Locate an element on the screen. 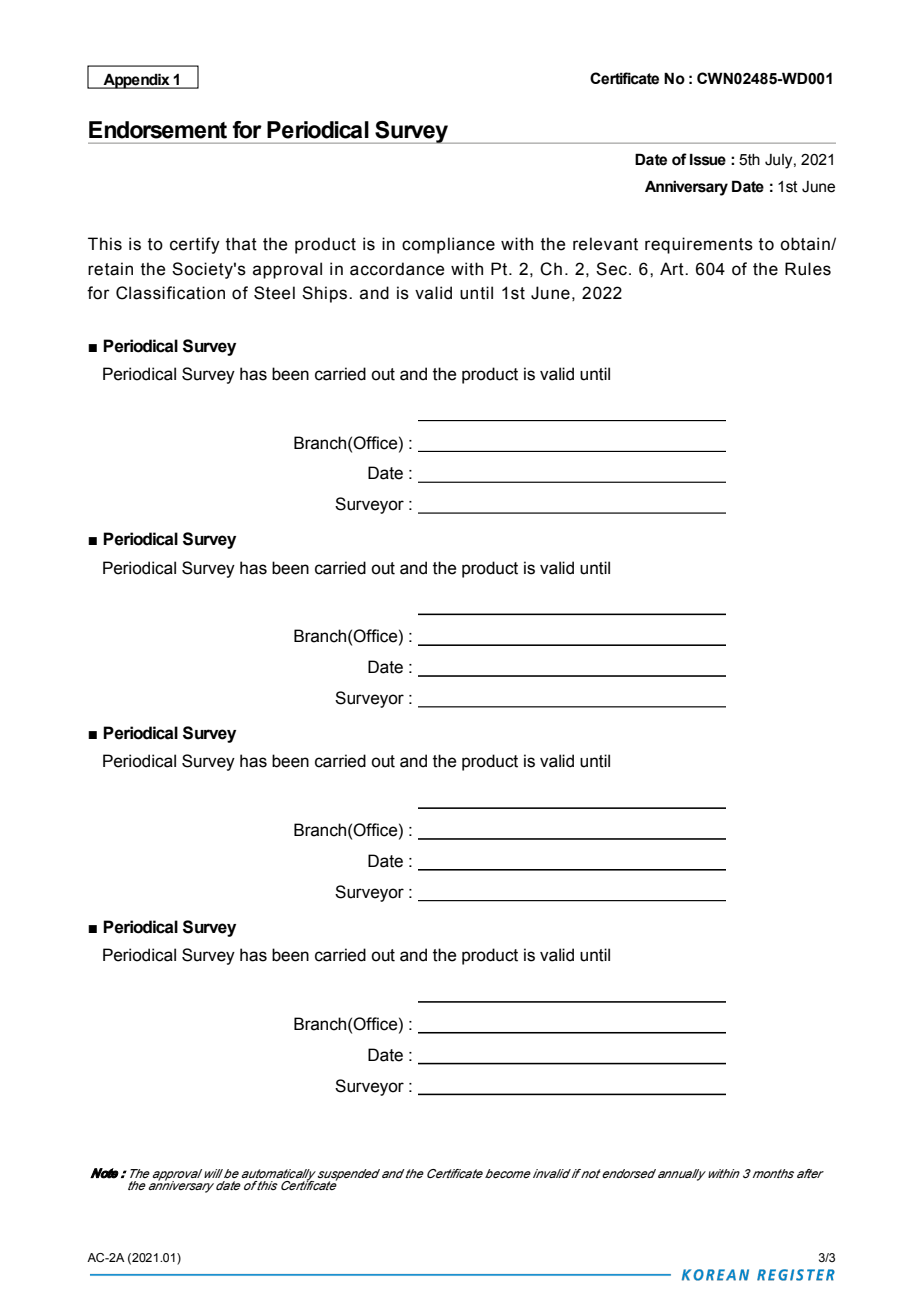 The image size is (924, 1308). Endorsement is located at coordinates (158, 130).
